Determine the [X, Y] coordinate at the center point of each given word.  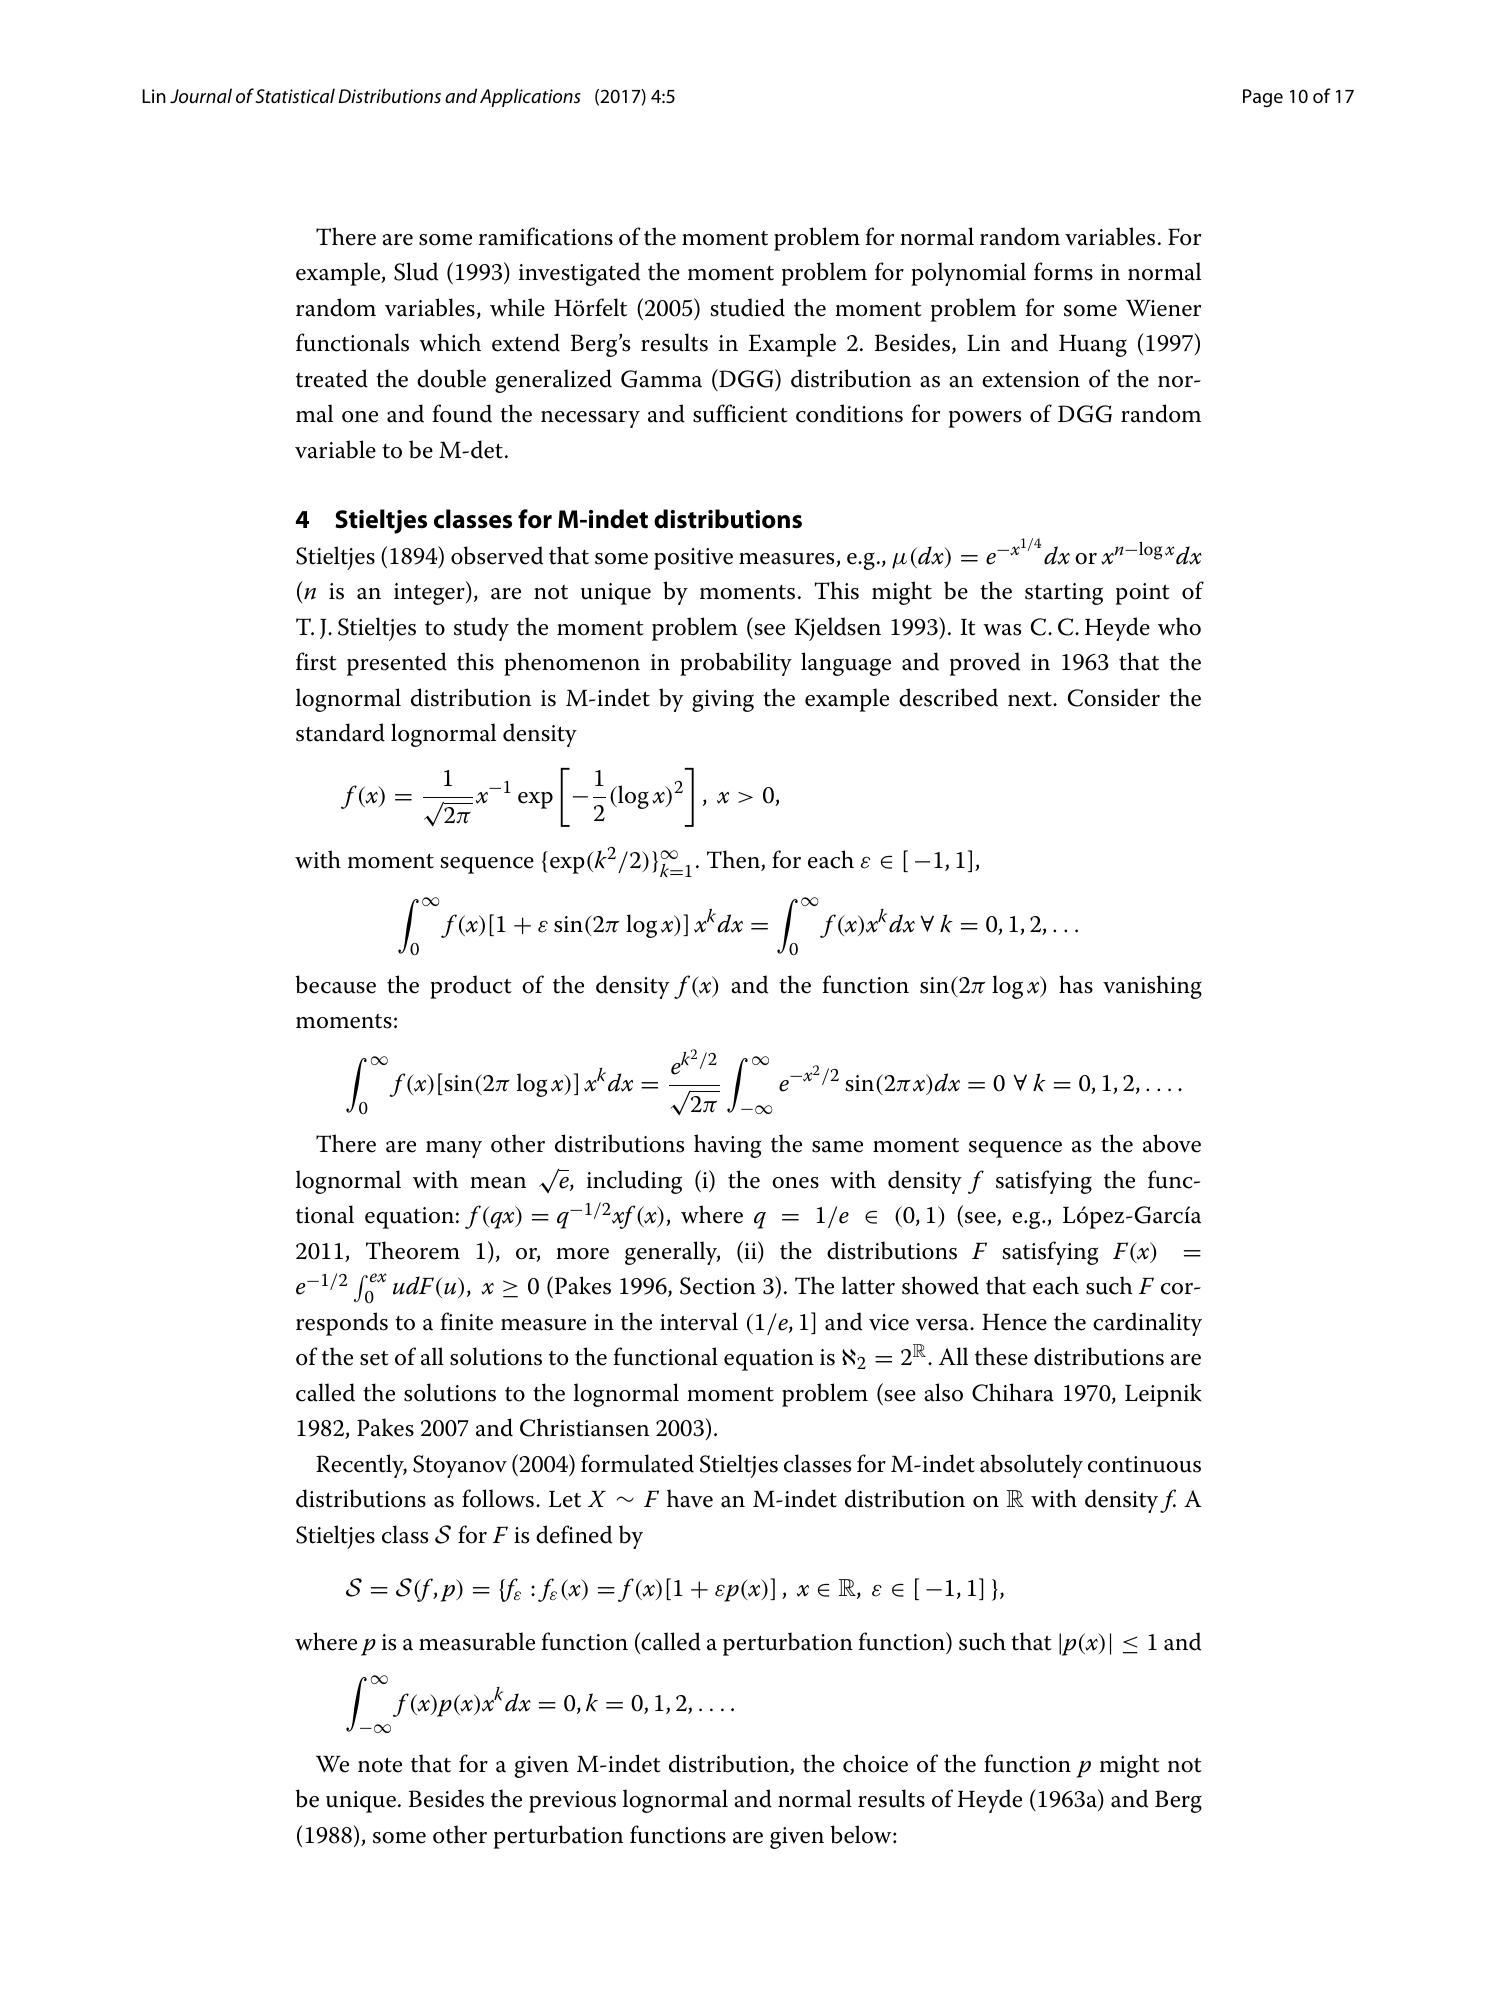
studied [747, 307]
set [374, 1358]
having [727, 1146]
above [1172, 1143]
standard [340, 732]
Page [1263, 98]
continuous [1144, 1464]
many [454, 1149]
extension [1031, 379]
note [380, 1765]
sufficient [740, 413]
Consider [1114, 697]
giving [723, 701]
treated [332, 378]
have [690, 1498]
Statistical [295, 95]
